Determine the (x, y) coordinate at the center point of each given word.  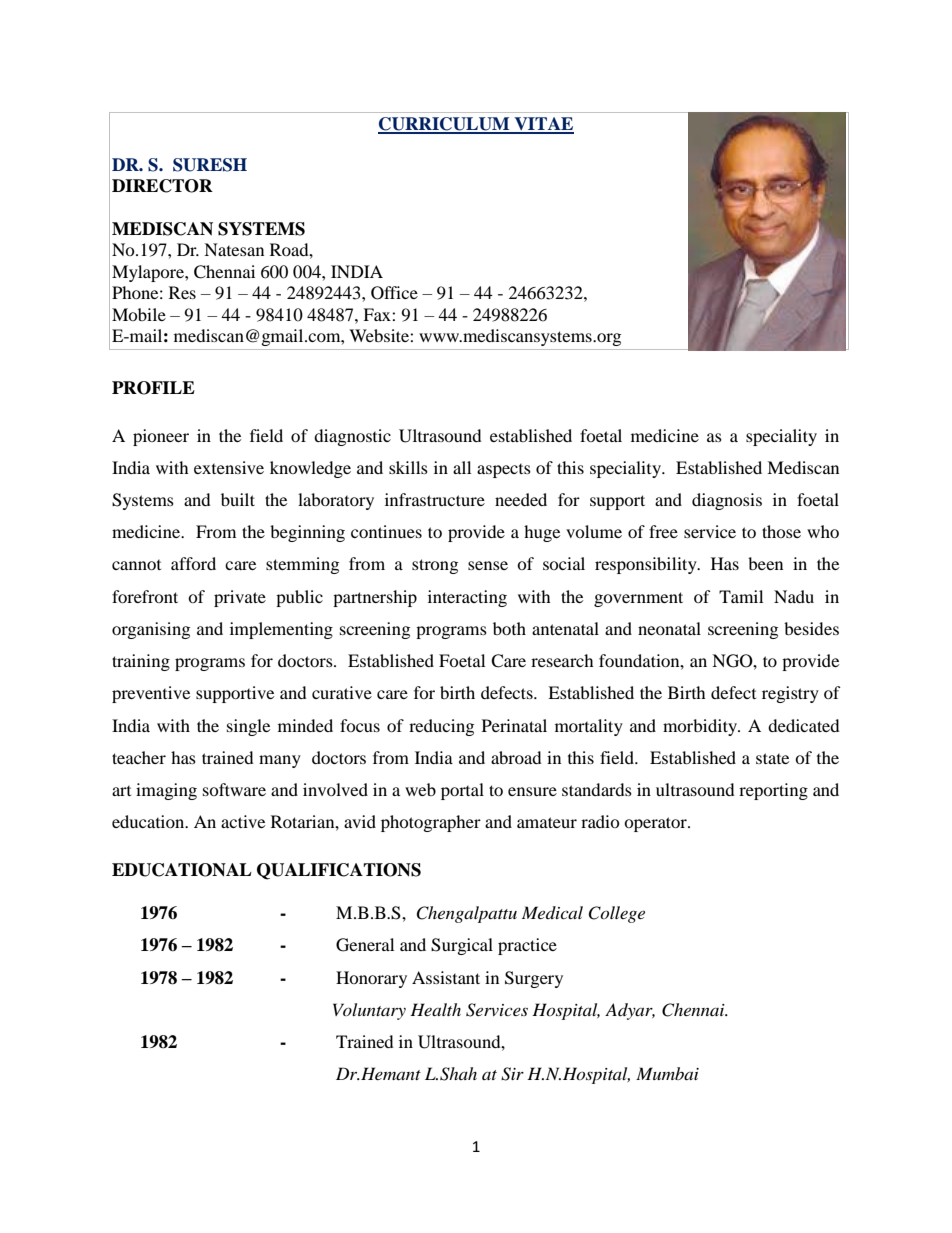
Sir (512, 1074)
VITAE (543, 125)
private (240, 598)
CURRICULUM (445, 125)
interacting (467, 598)
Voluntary (369, 1011)
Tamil (741, 596)
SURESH (210, 165)
